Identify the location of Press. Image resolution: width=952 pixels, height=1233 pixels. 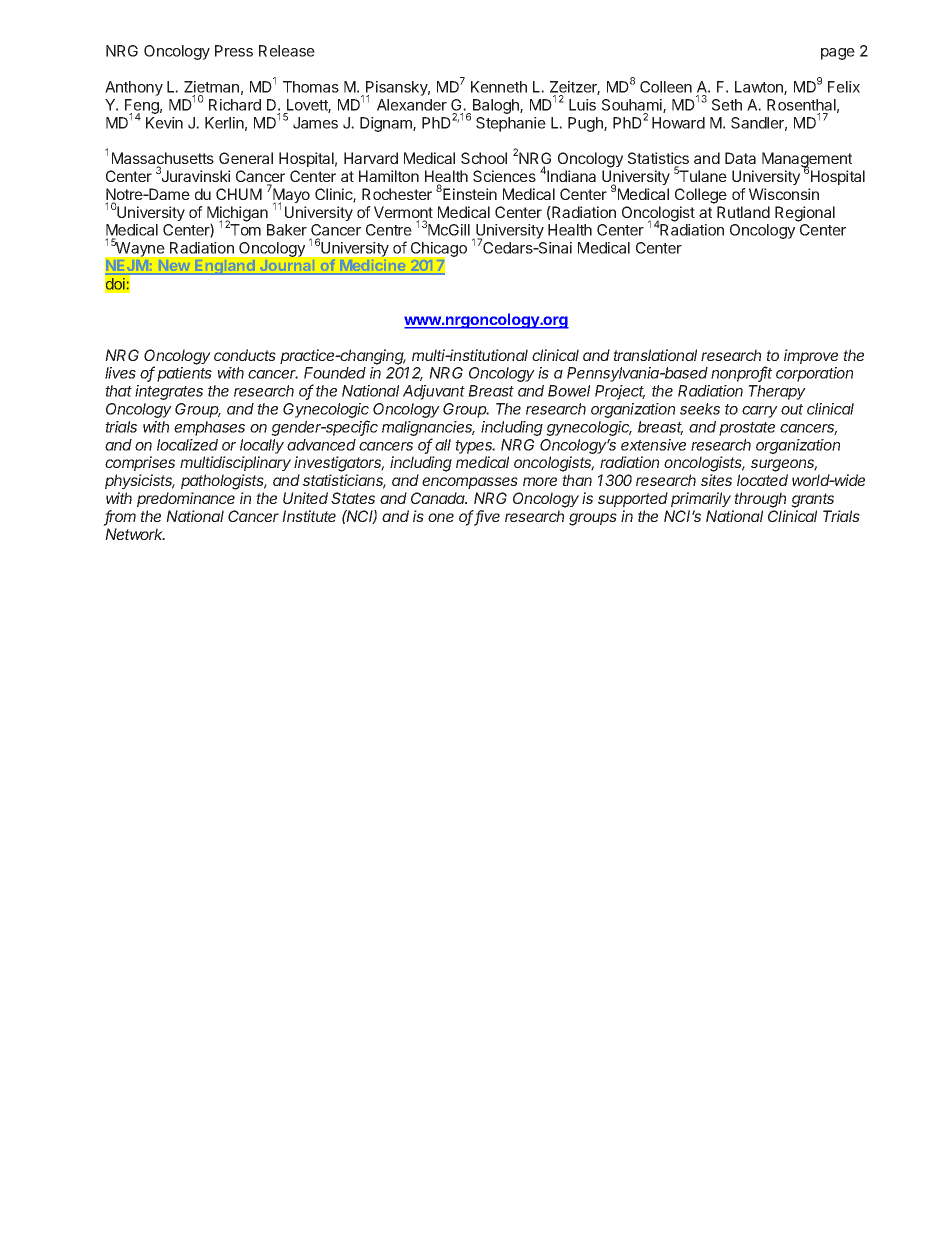
(234, 51).
